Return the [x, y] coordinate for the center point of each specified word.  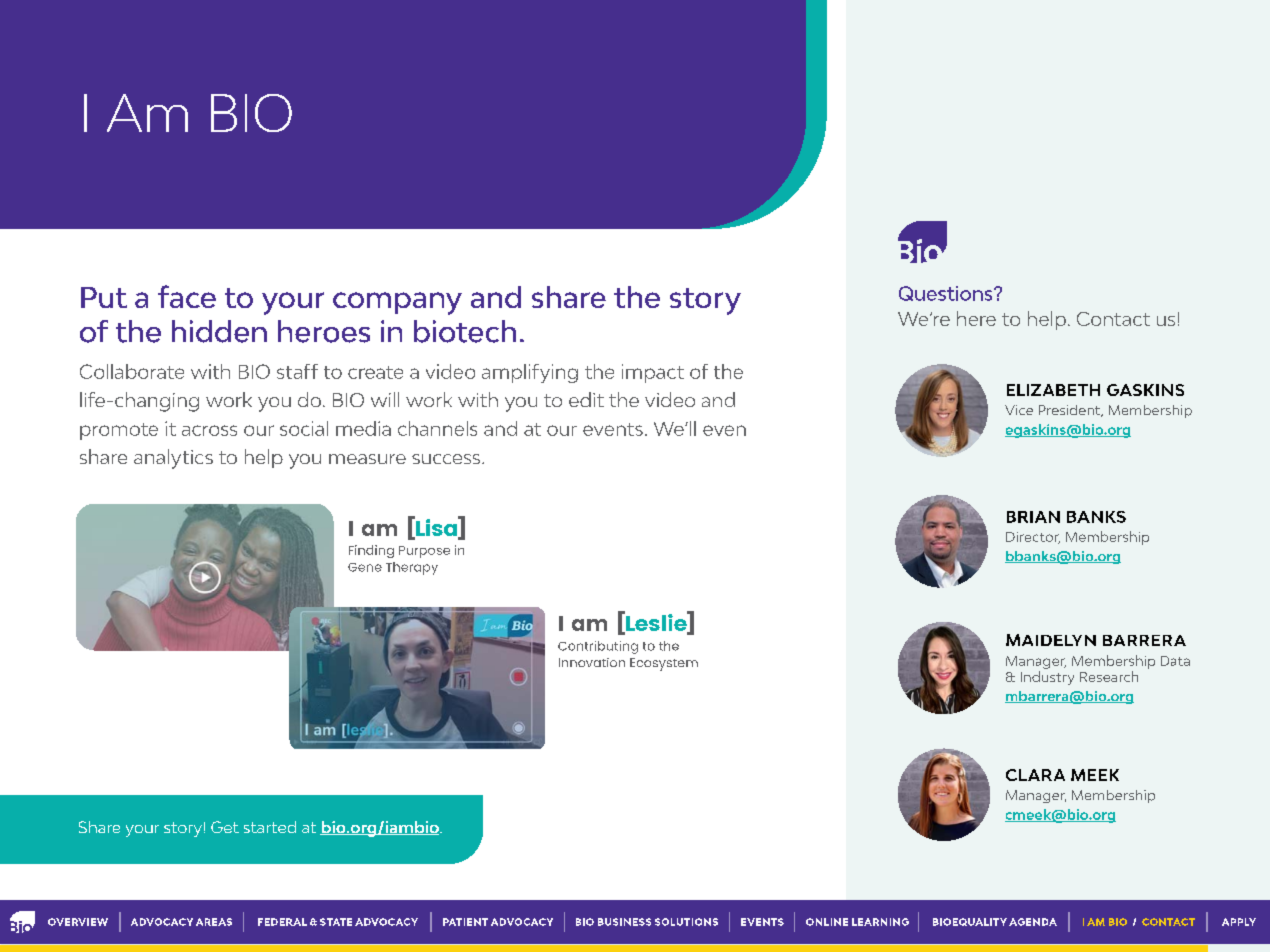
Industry [1047, 678]
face [187, 296]
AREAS [214, 922]
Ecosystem [664, 664]
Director [1033, 538]
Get [225, 827]
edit [586, 399]
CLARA [1035, 775]
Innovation [592, 662]
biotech [465, 331]
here [976, 318]
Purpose [424, 552]
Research [1109, 676]
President [1071, 411]
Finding [371, 551]
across [209, 430]
